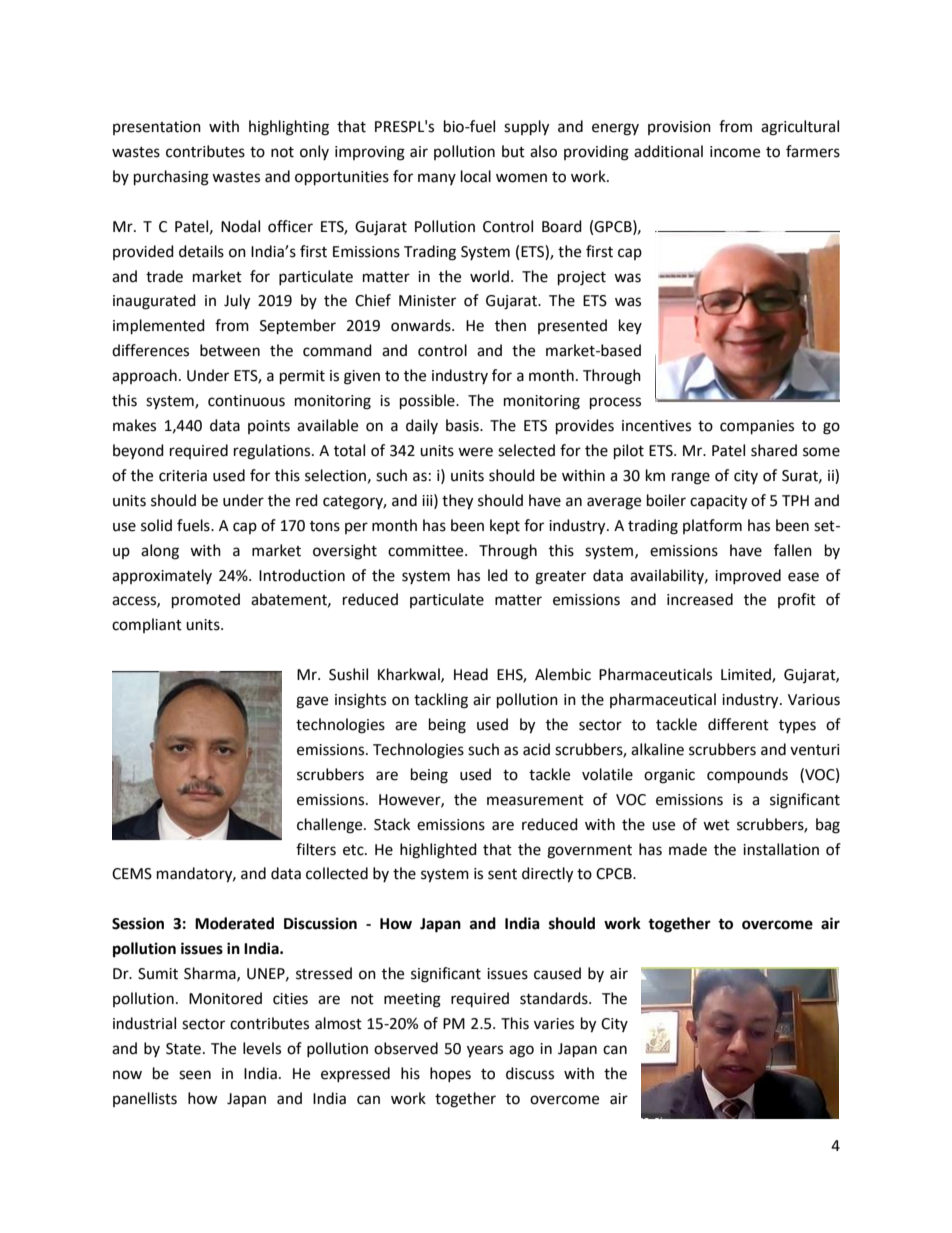  Describe the element at coordinates (554, 1024) in the document. I see `varies` at that location.
